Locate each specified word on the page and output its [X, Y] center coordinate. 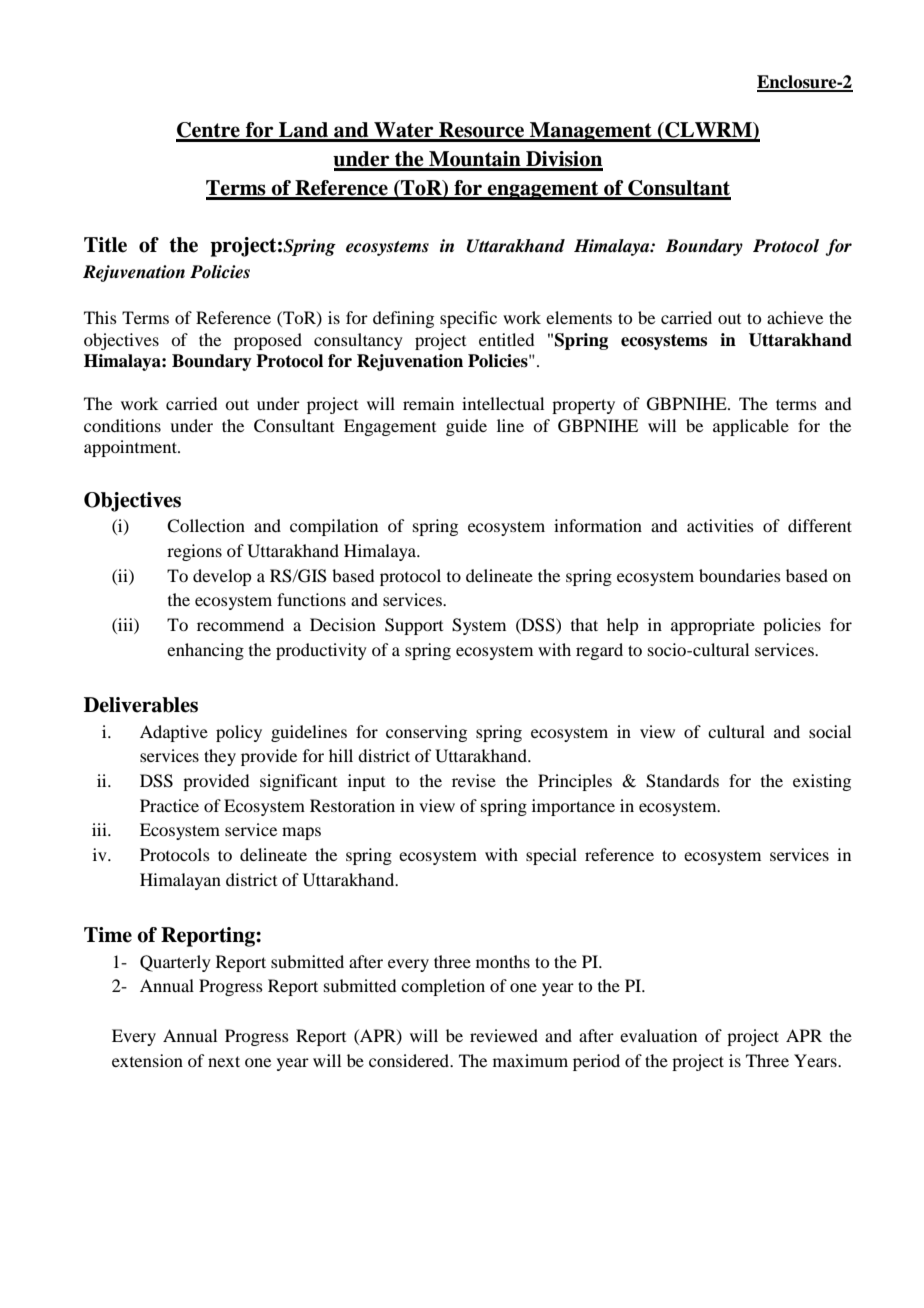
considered [410, 1060]
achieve [795, 317]
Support [414, 626]
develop [222, 577]
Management [591, 132]
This [100, 317]
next [224, 1061]
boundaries [740, 575]
